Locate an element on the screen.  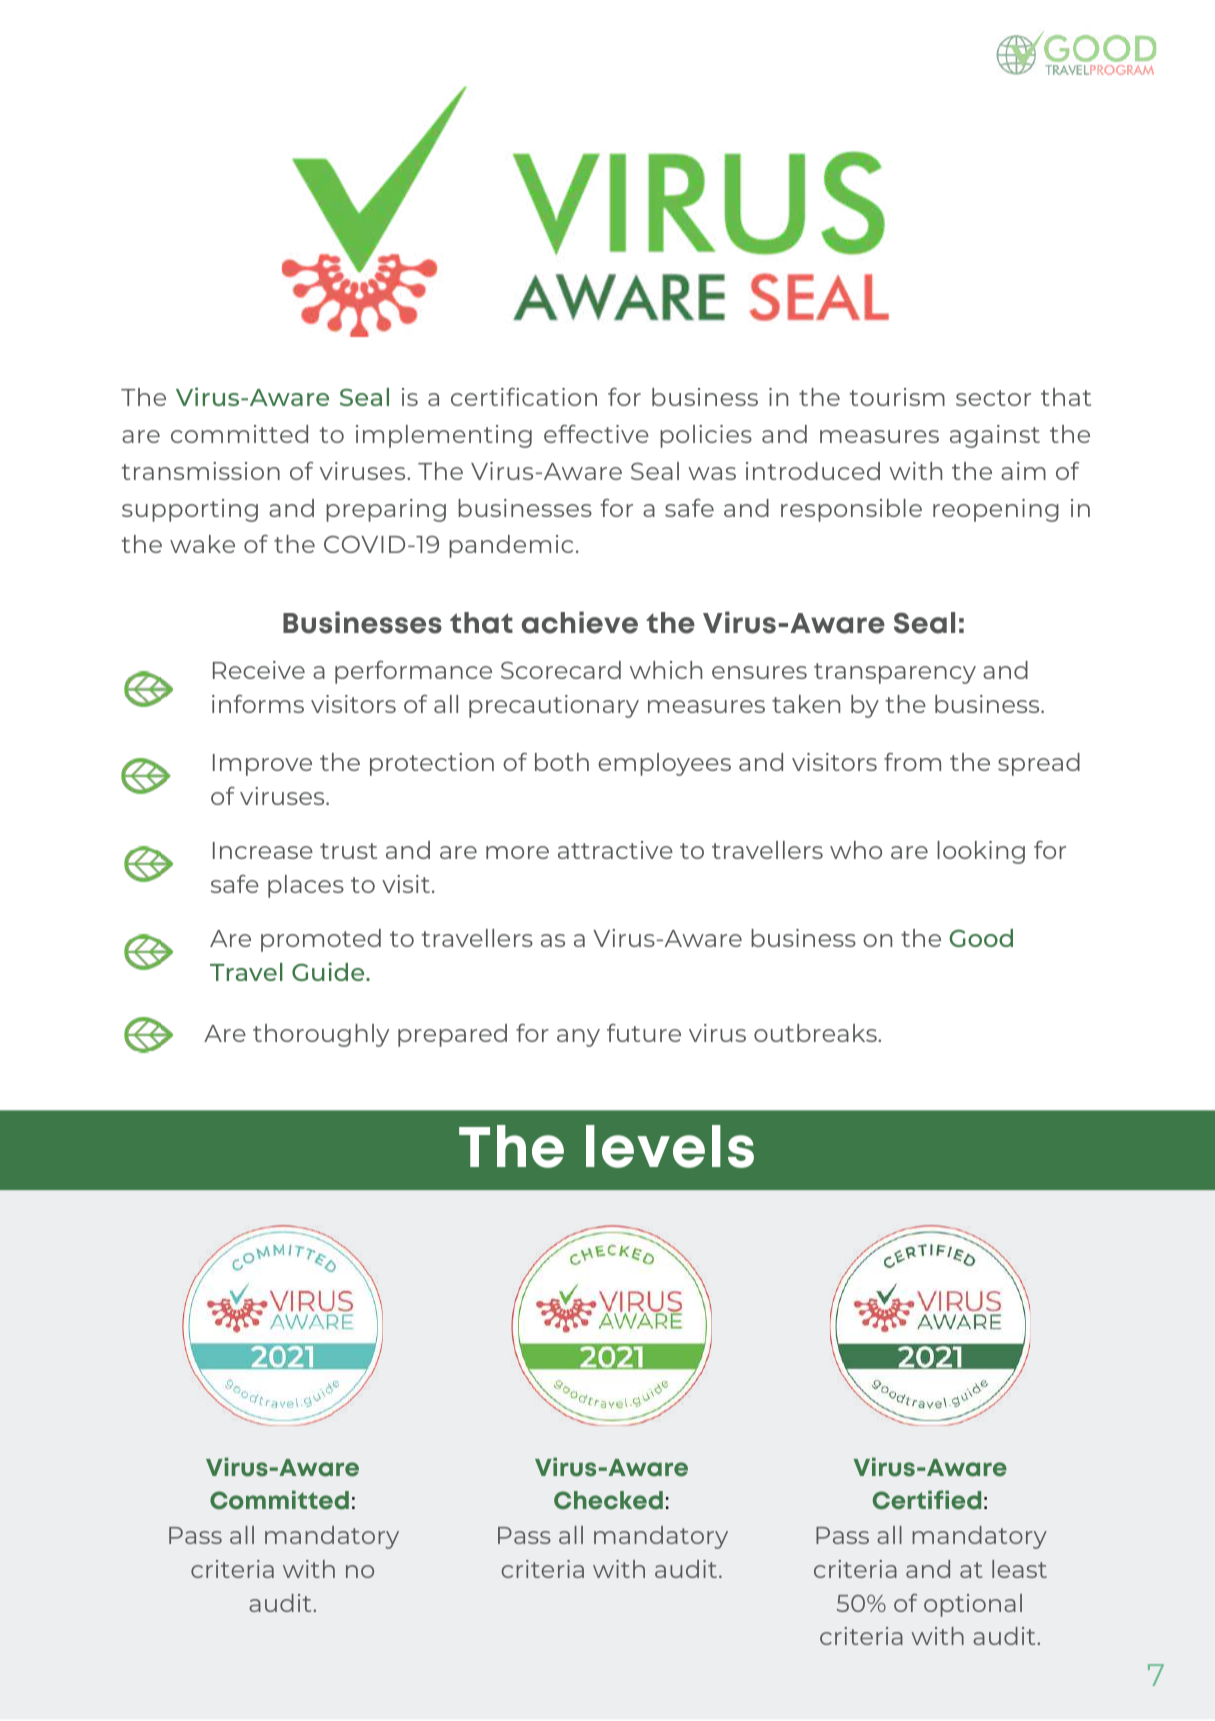
attractive is located at coordinates (615, 850).
